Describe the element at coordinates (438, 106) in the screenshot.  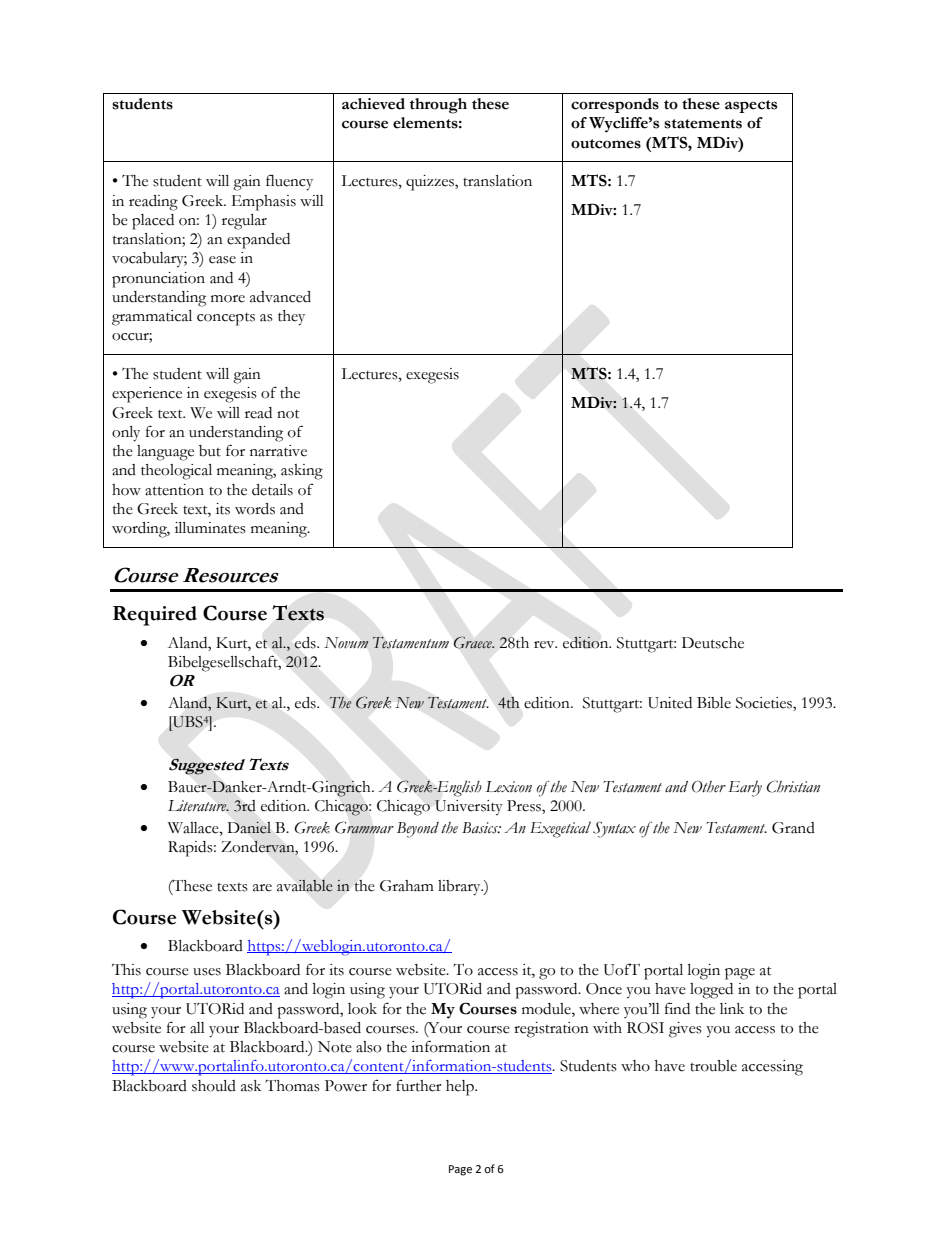
I see `through` at that location.
